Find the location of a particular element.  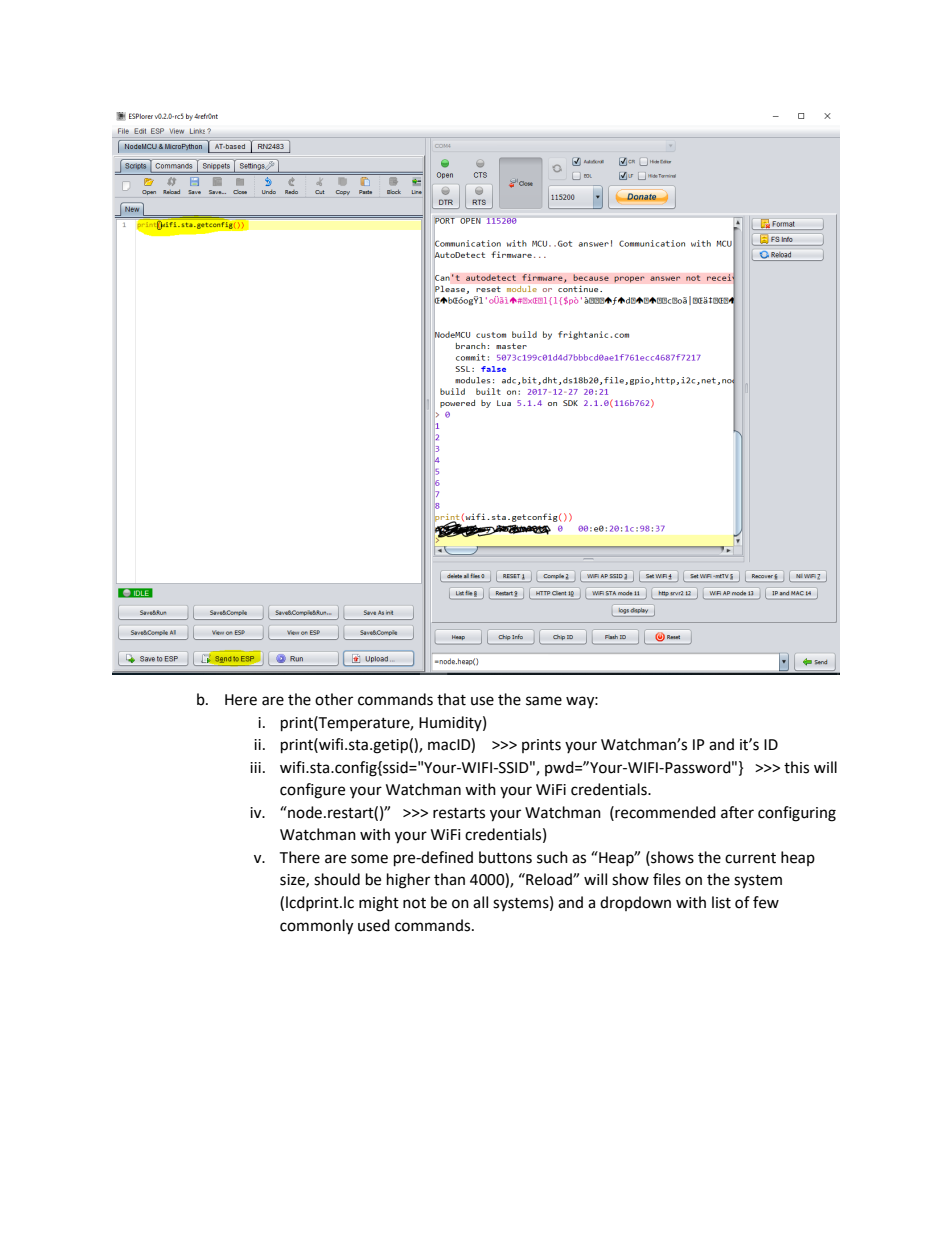

after is located at coordinates (737, 812).
